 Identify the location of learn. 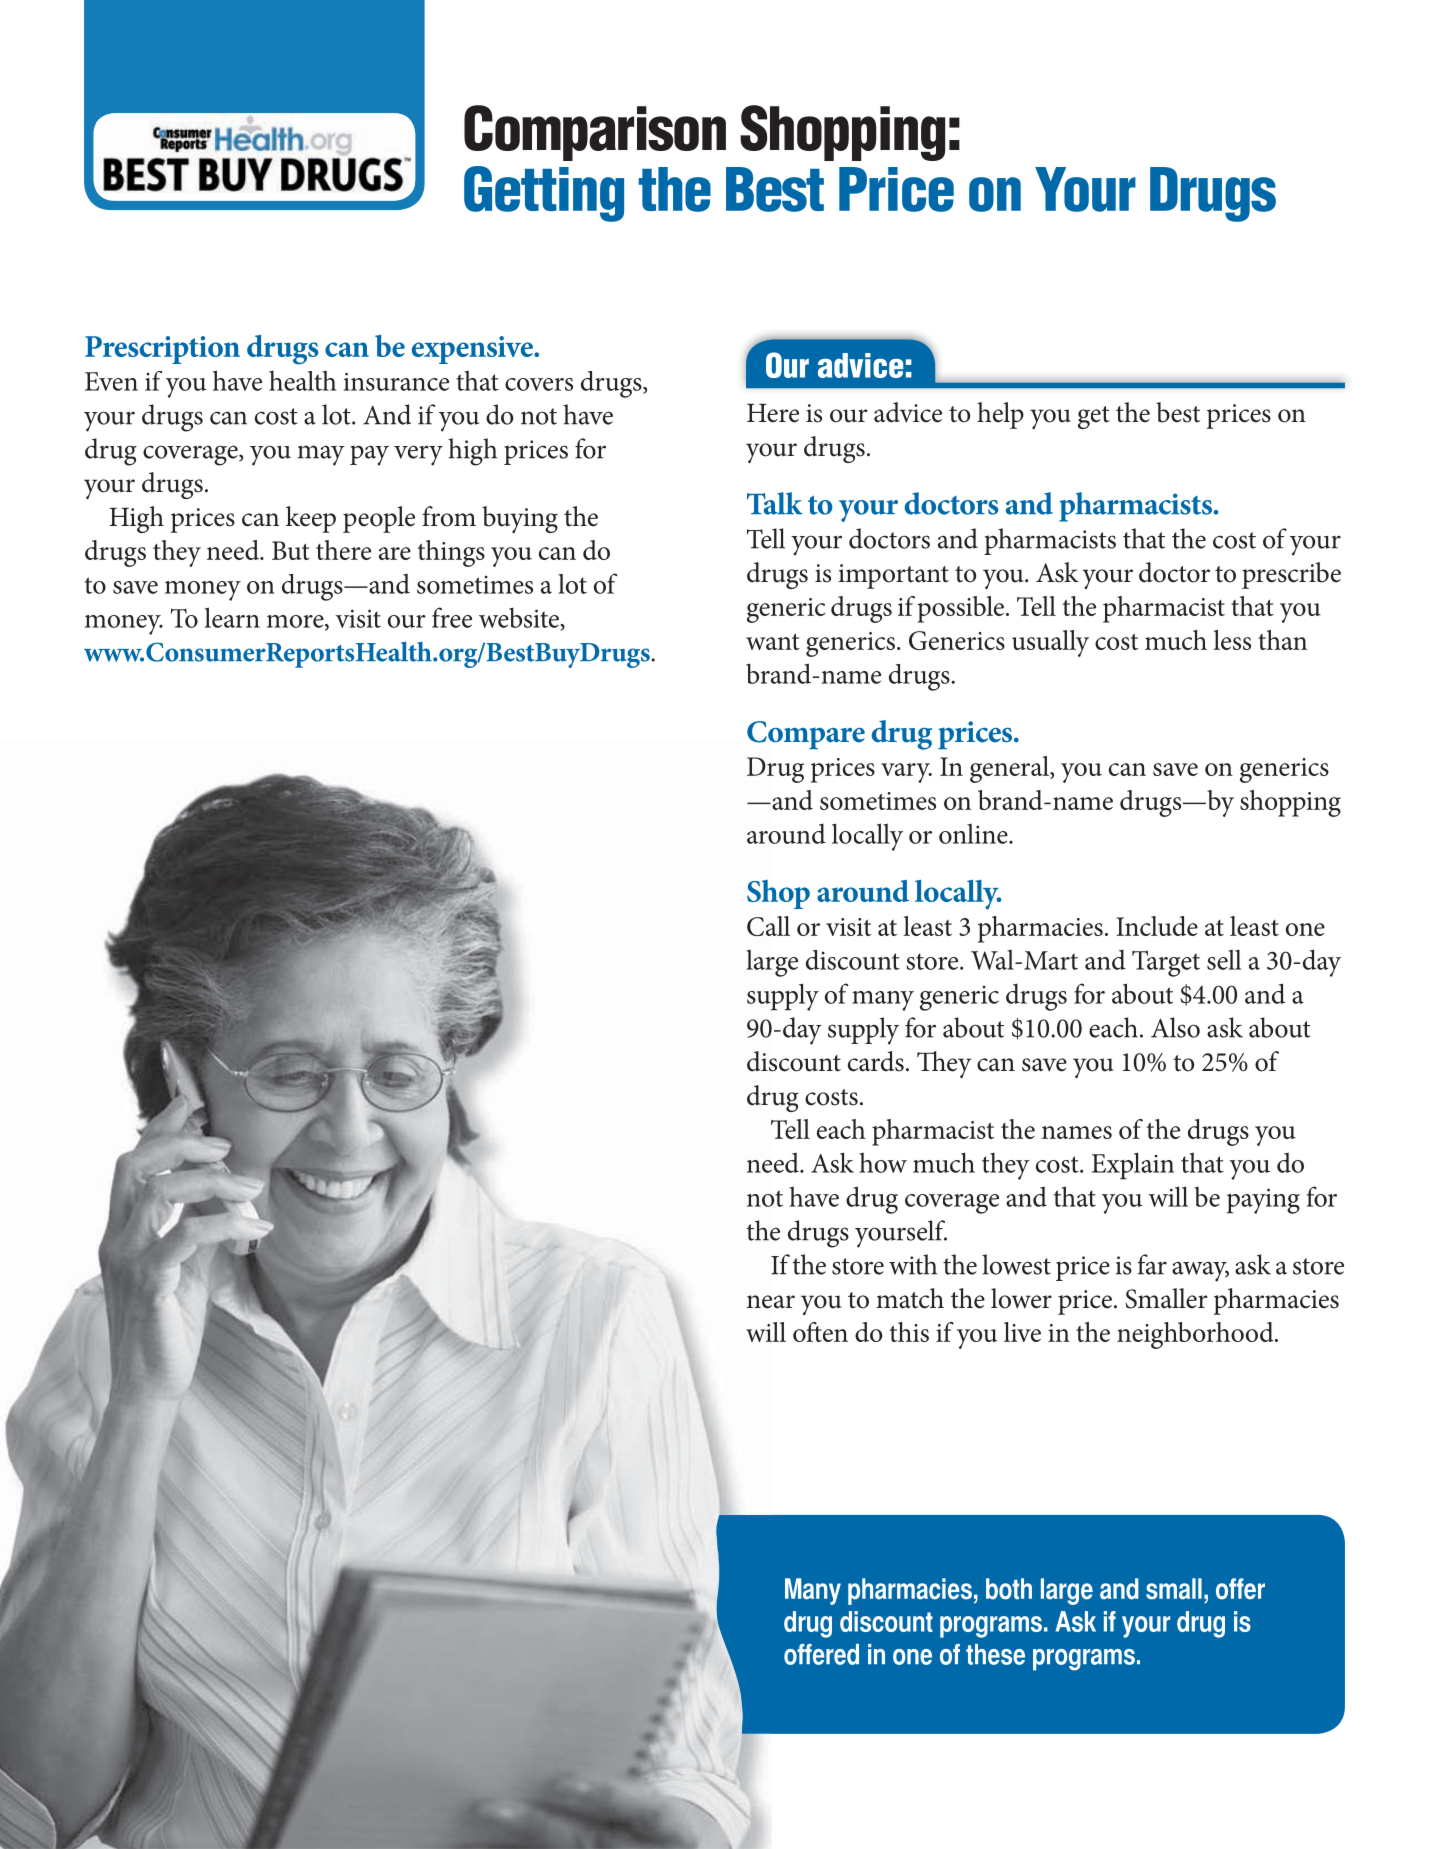
(232, 617).
